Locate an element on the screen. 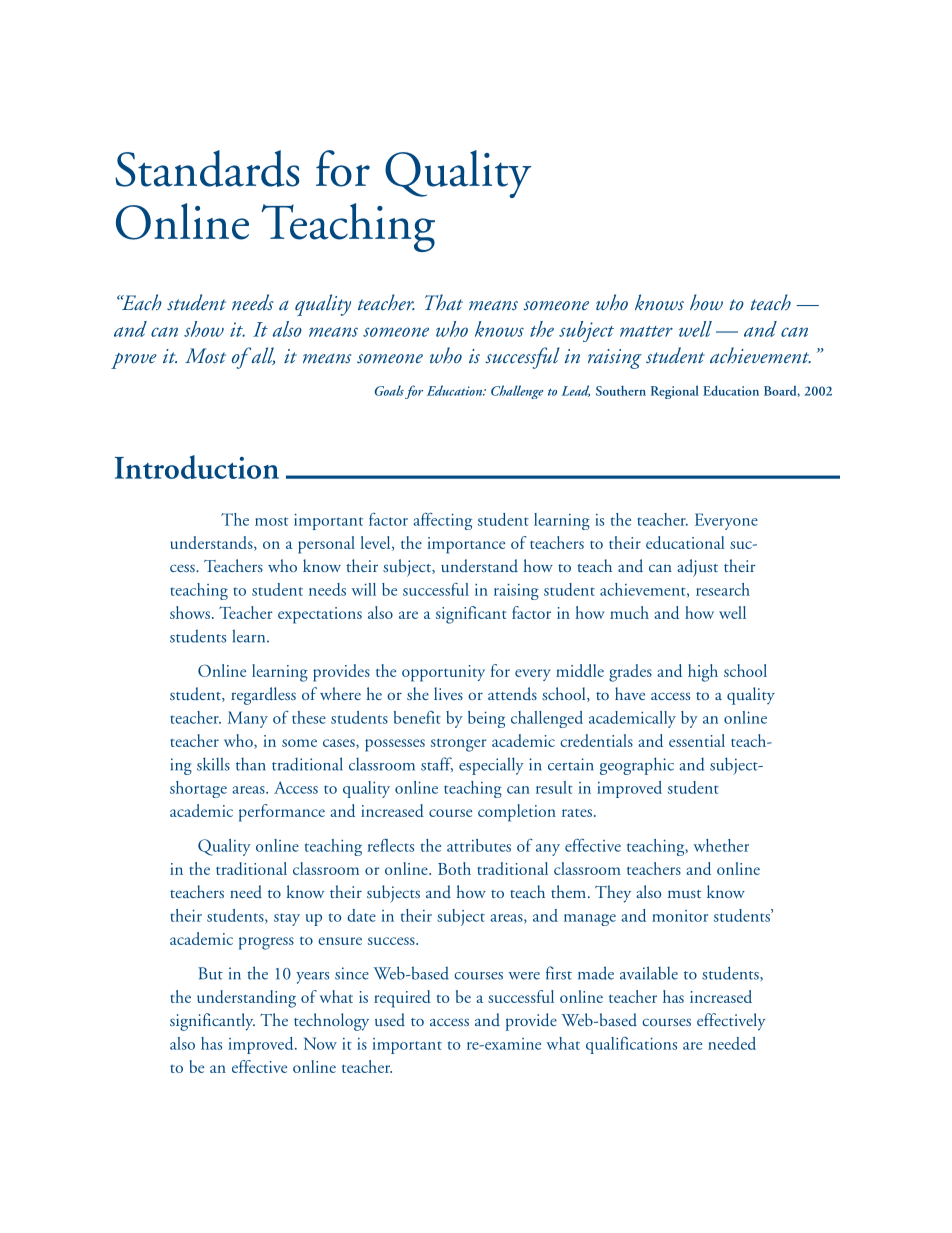 The width and height of the screenshot is (952, 1233). Goals is located at coordinates (389, 390).
